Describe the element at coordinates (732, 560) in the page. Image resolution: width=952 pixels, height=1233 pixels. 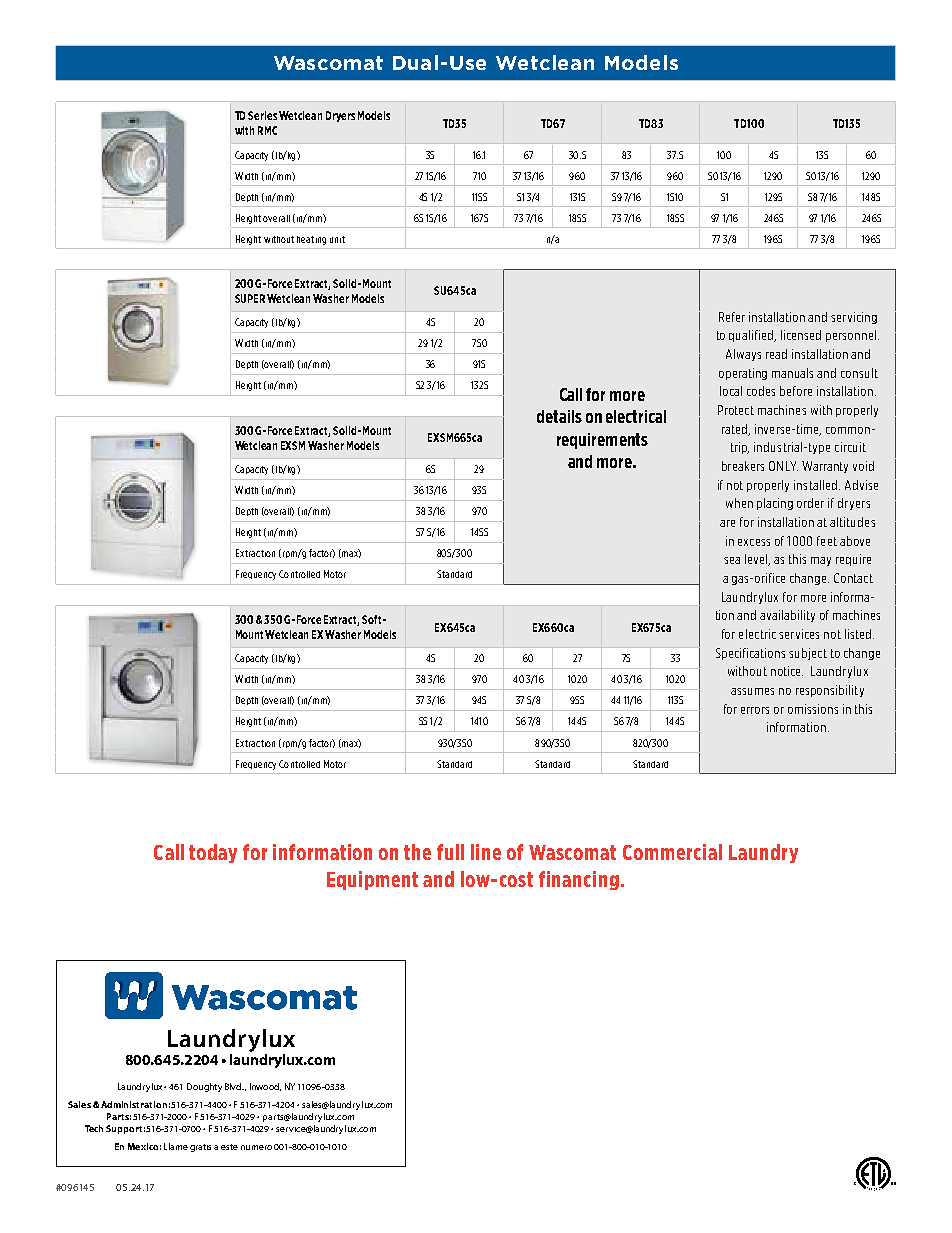
I see `sea` at that location.
